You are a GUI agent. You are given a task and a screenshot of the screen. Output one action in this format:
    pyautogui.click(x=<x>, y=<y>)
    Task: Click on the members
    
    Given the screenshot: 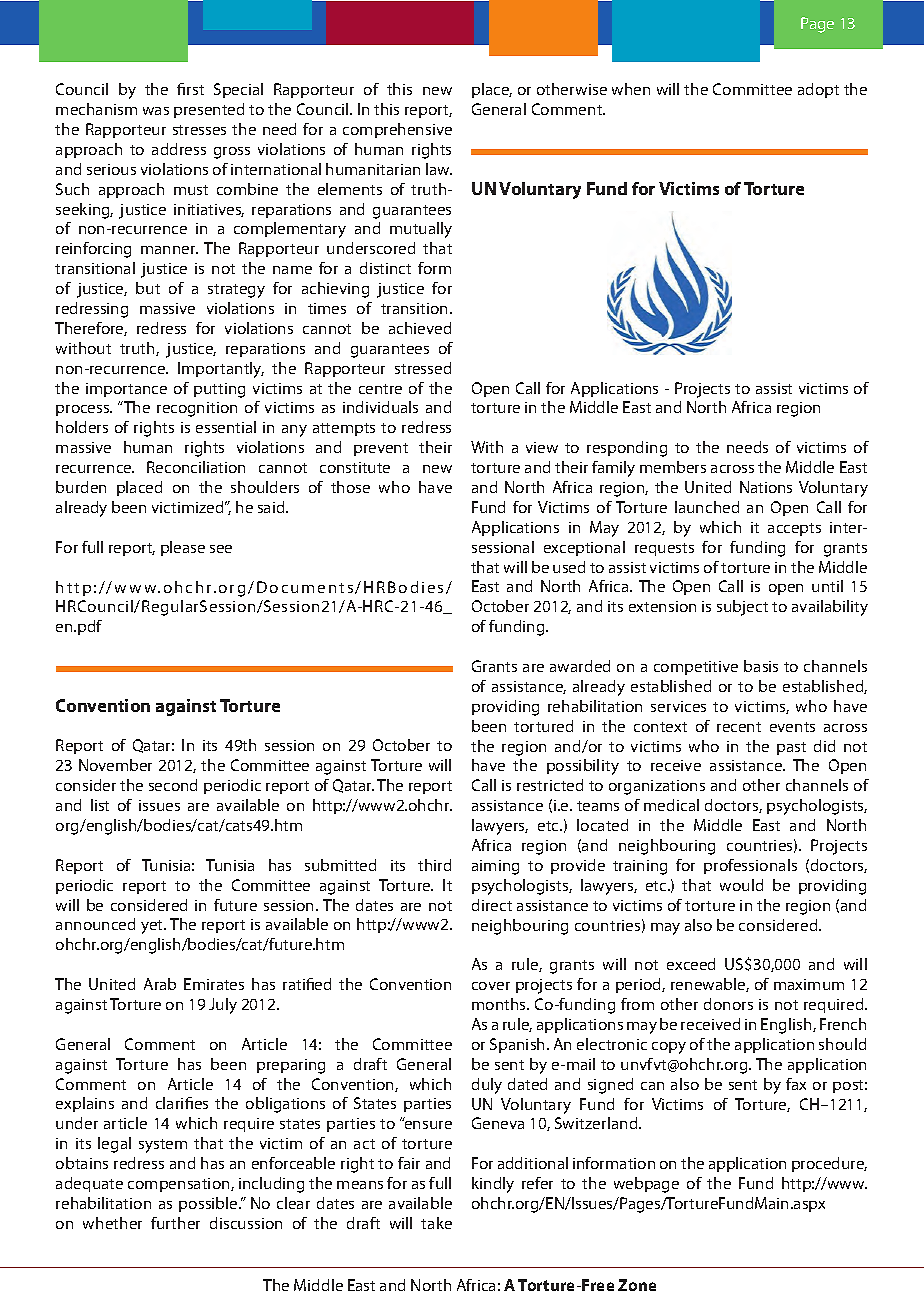 What is the action you would take?
    pyautogui.click(x=673, y=467)
